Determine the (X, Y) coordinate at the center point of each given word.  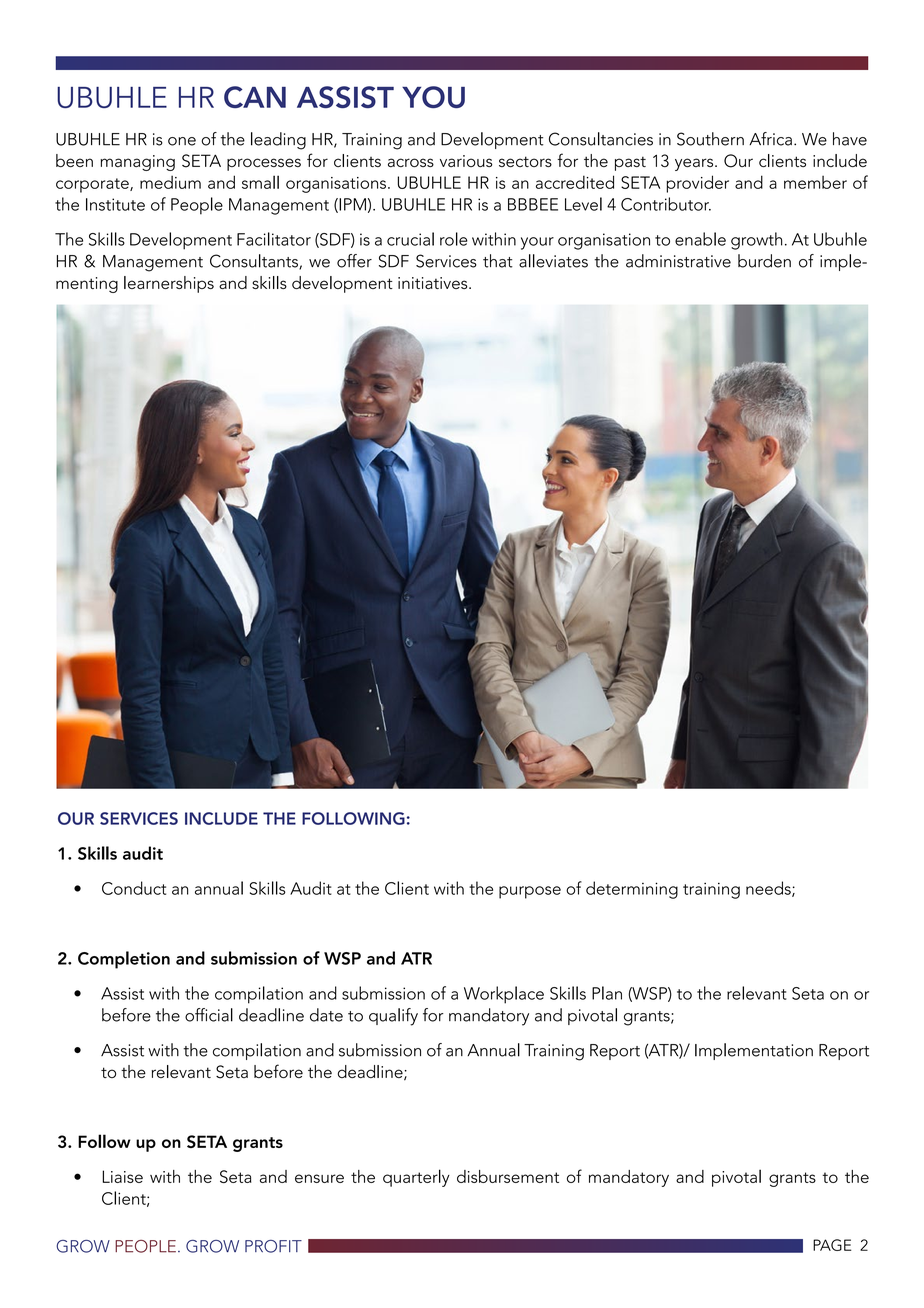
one (182, 141)
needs (769, 889)
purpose (530, 892)
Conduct (134, 888)
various (466, 161)
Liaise (122, 1176)
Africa (770, 139)
